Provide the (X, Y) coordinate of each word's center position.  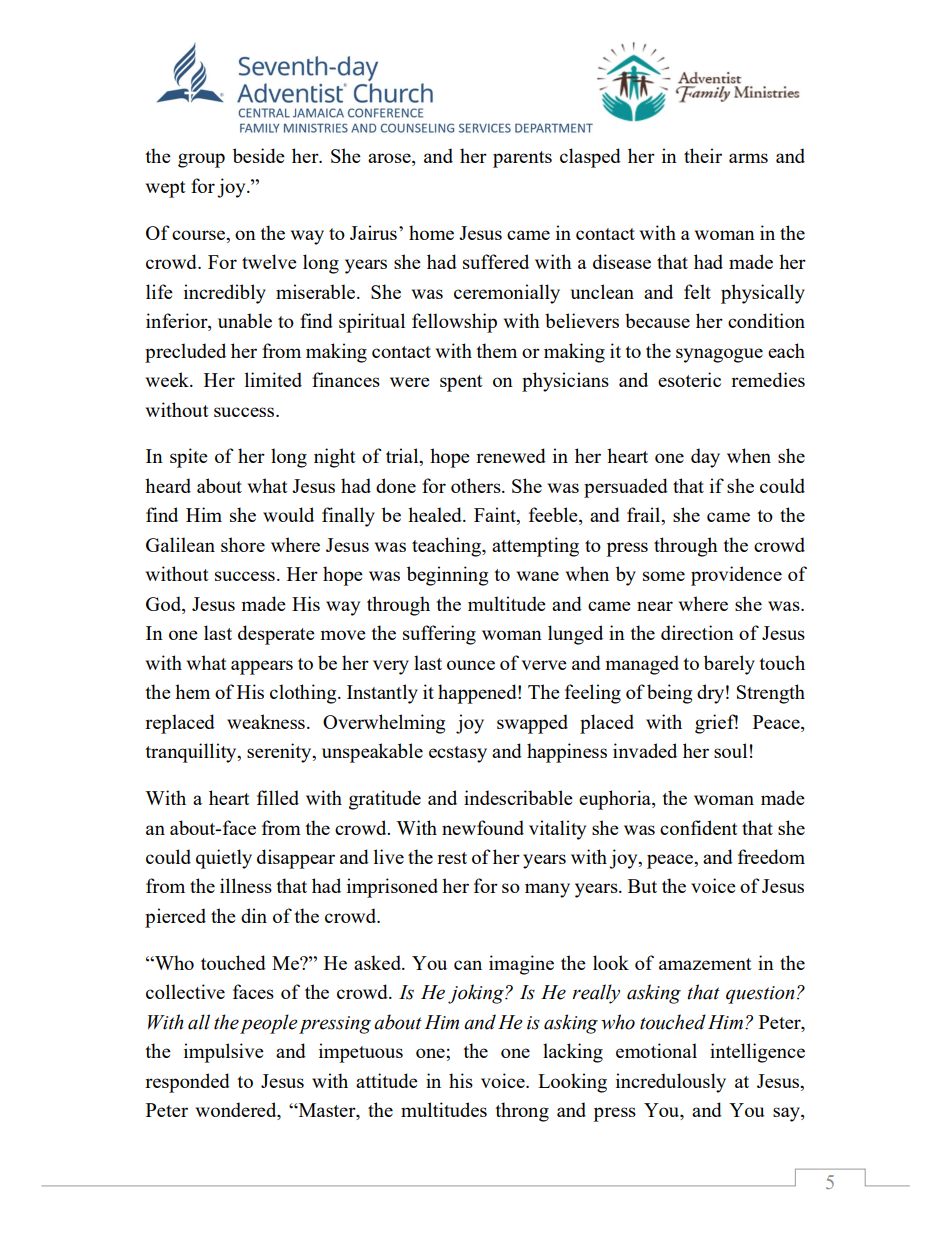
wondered (237, 1111)
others (477, 485)
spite (189, 458)
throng (522, 1112)
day (705, 458)
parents (522, 159)
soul (730, 750)
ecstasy (458, 754)
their (703, 155)
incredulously (671, 1083)
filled (278, 797)
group (201, 160)
